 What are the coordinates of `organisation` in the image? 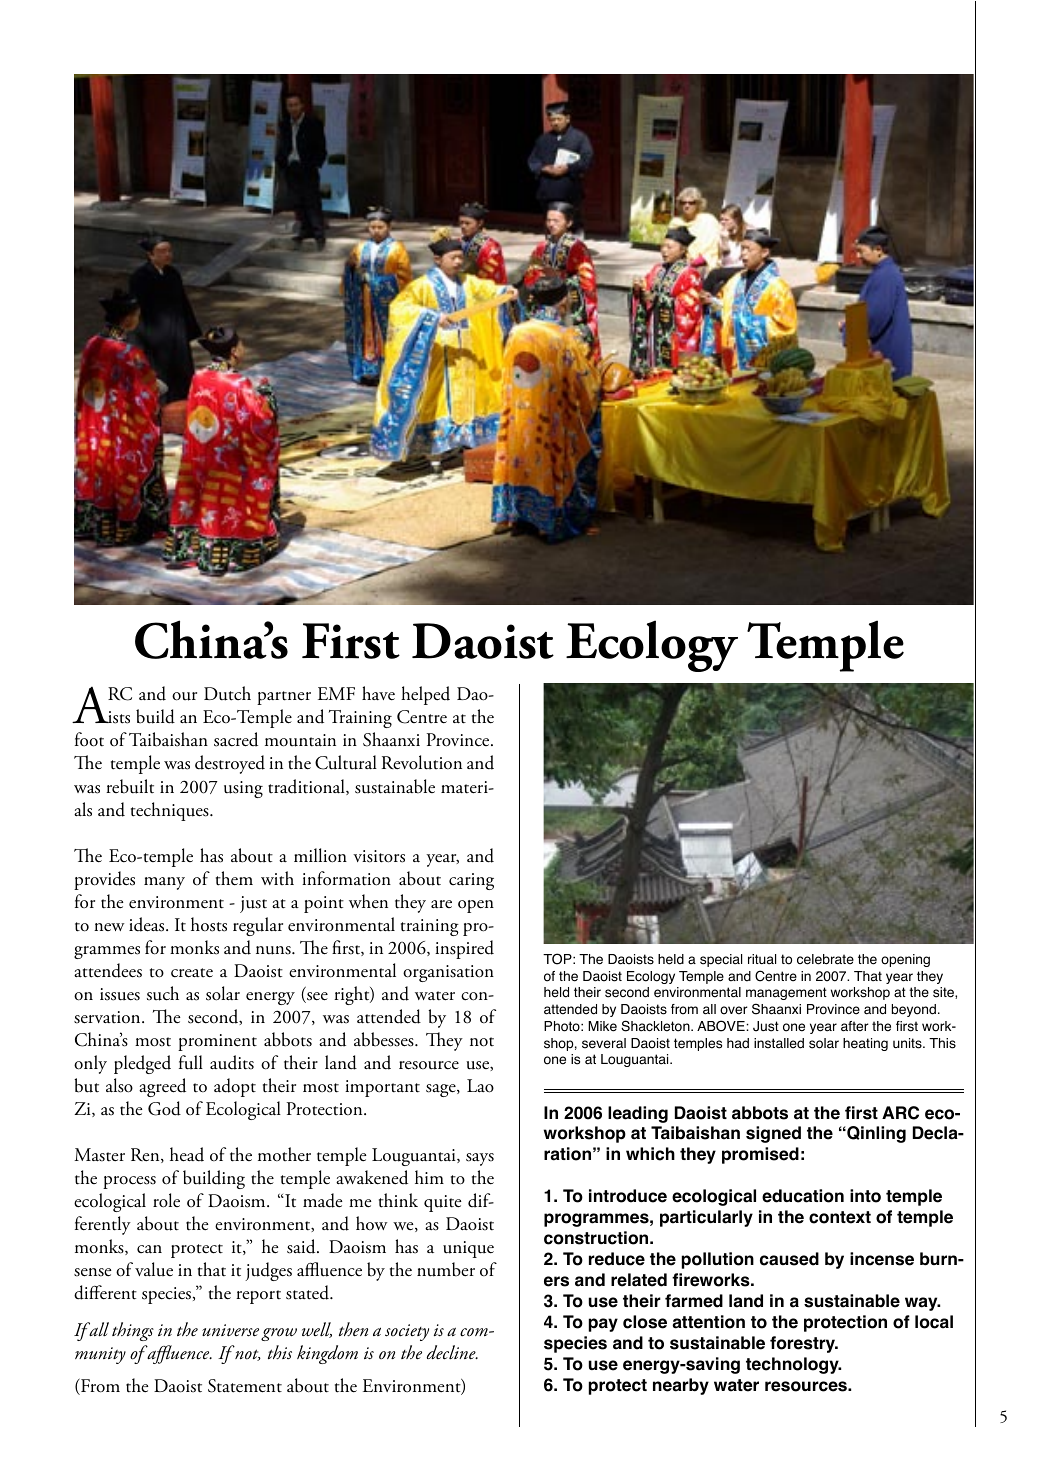 It's located at (448, 973).
